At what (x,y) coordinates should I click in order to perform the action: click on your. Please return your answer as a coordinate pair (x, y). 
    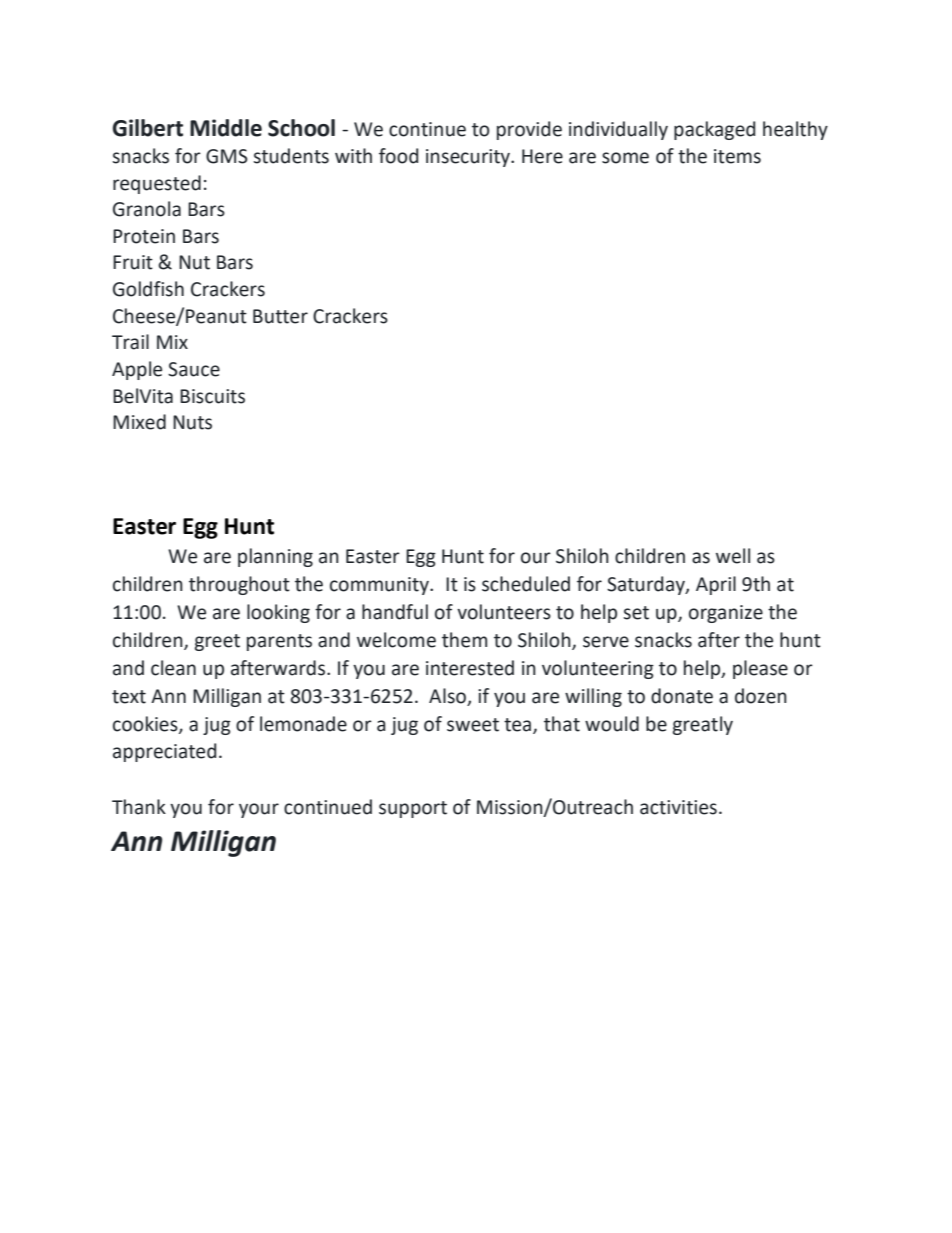
    Looking at the image, I should click on (259, 810).
